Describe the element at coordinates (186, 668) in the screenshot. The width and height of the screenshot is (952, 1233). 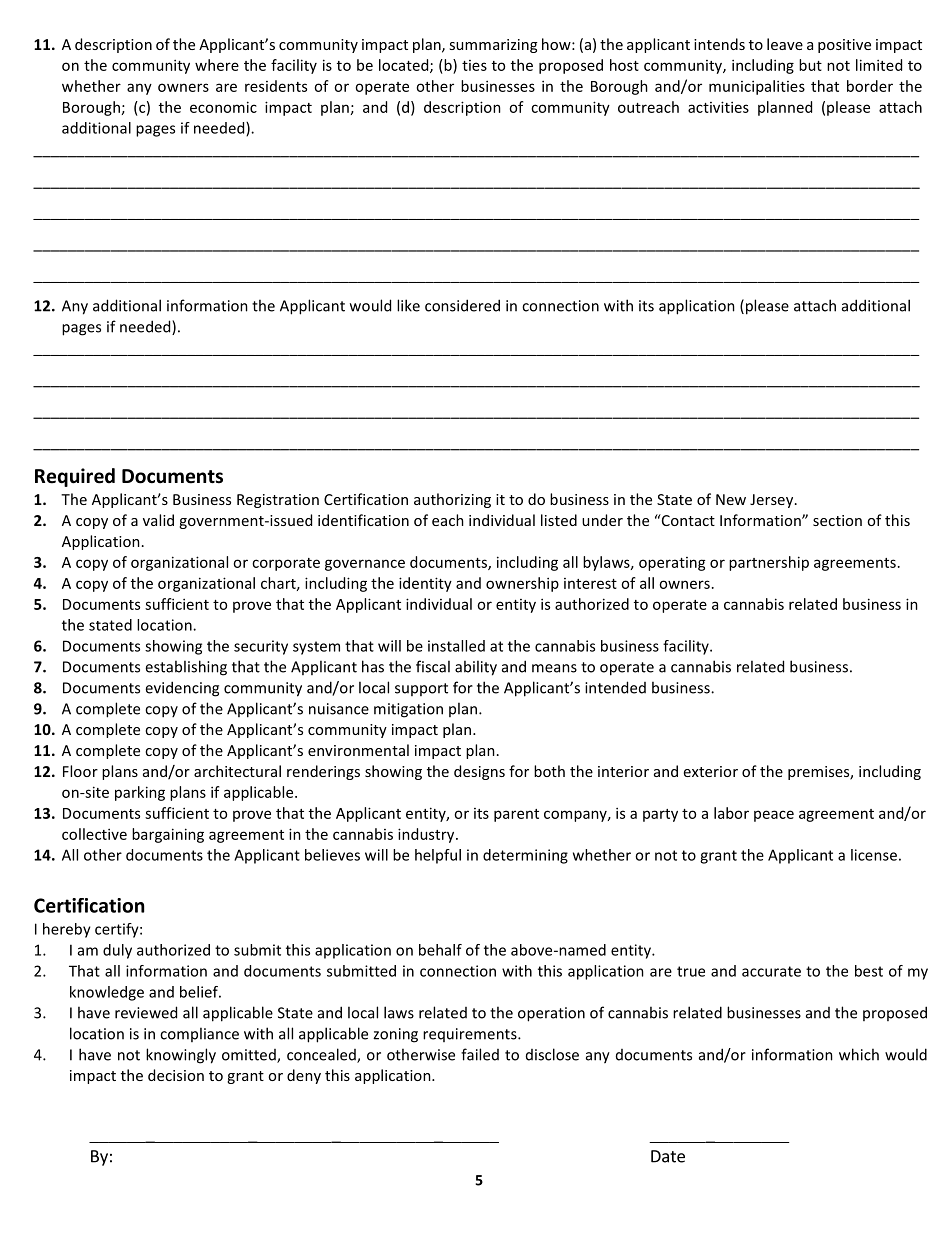
I see `establishing` at that location.
